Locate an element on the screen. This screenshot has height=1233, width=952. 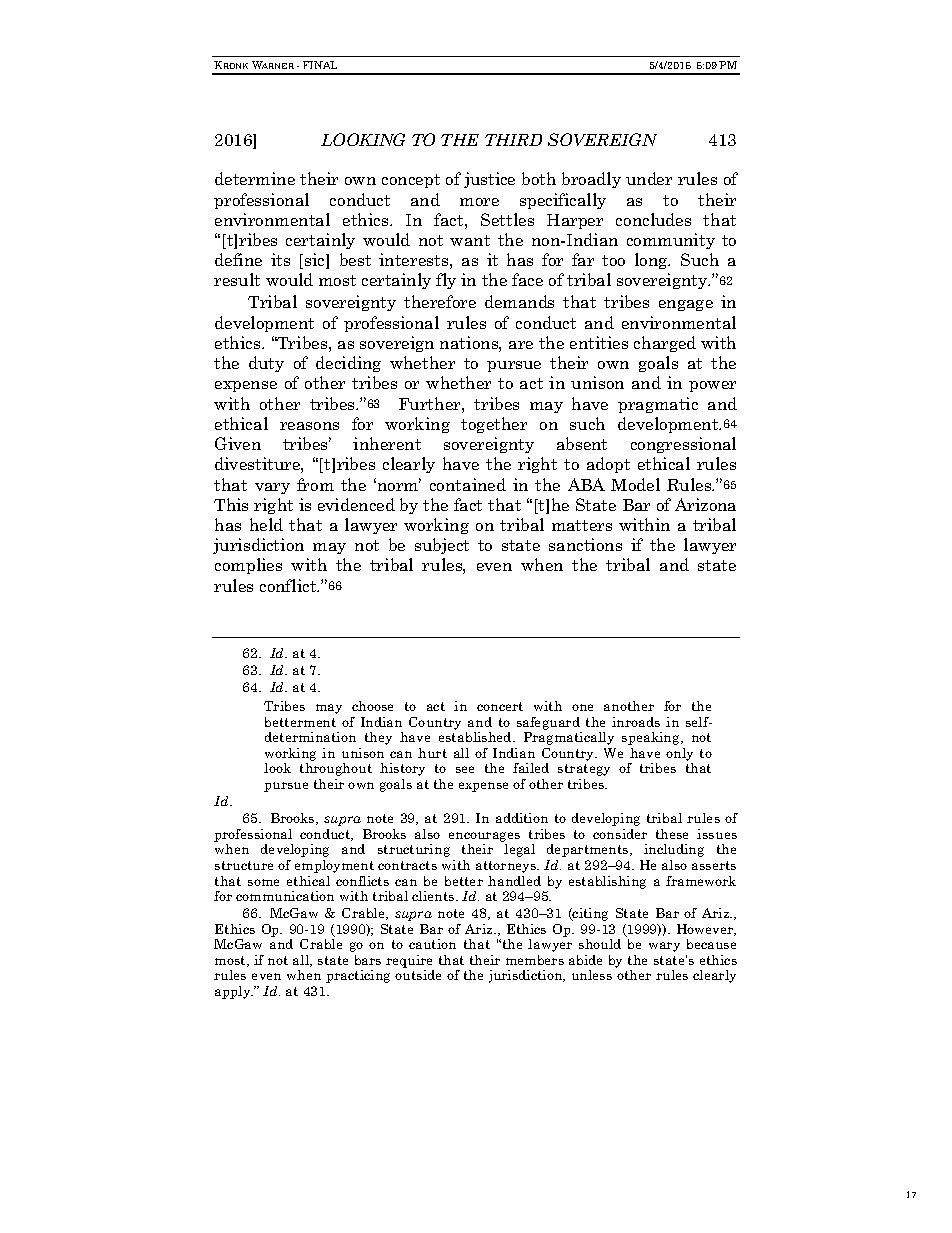
throughout is located at coordinates (336, 769).
